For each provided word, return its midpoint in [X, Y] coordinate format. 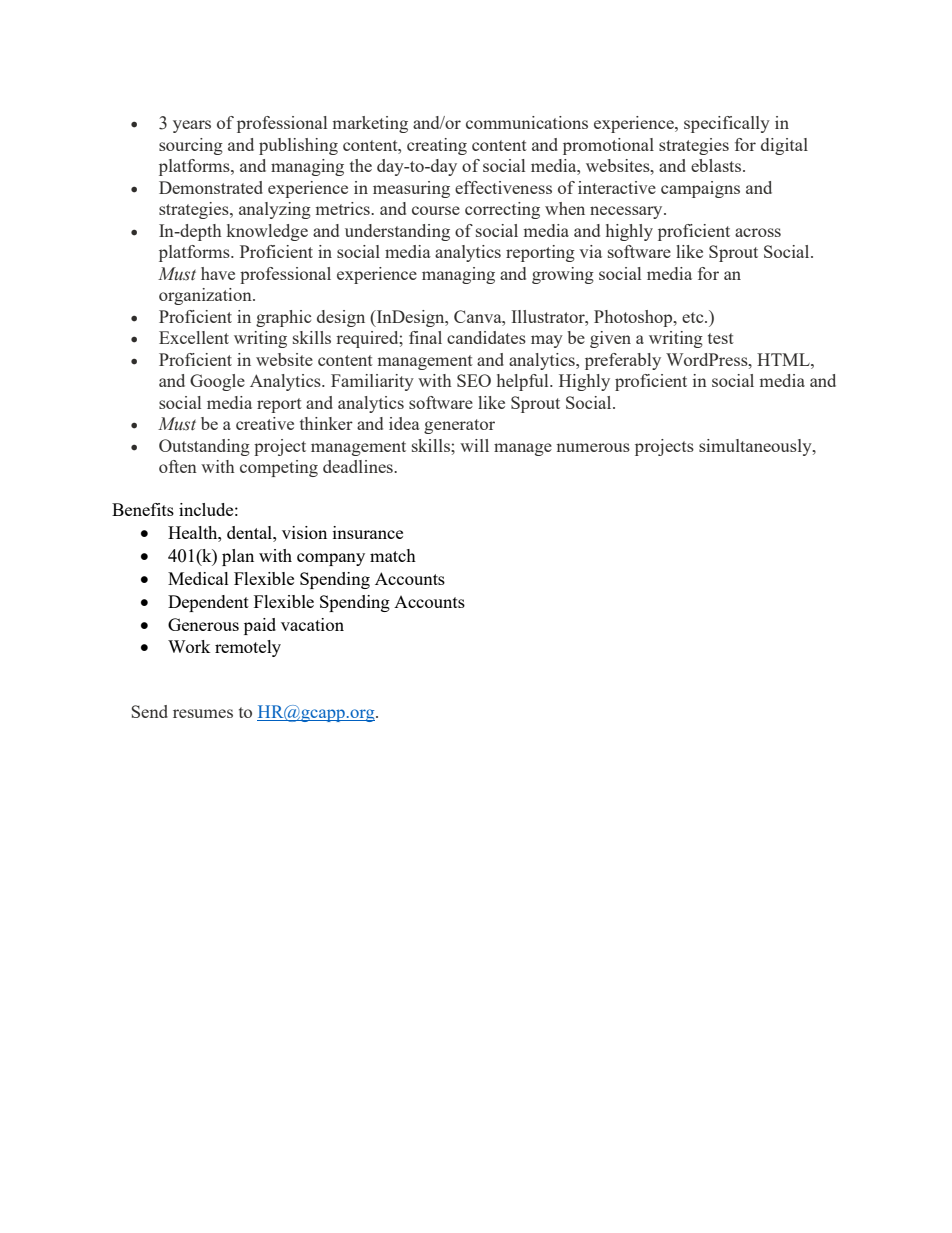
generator [459, 426]
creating [437, 146]
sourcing [191, 146]
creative [265, 423]
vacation [312, 624]
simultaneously [756, 447]
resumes [203, 713]
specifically [727, 124]
